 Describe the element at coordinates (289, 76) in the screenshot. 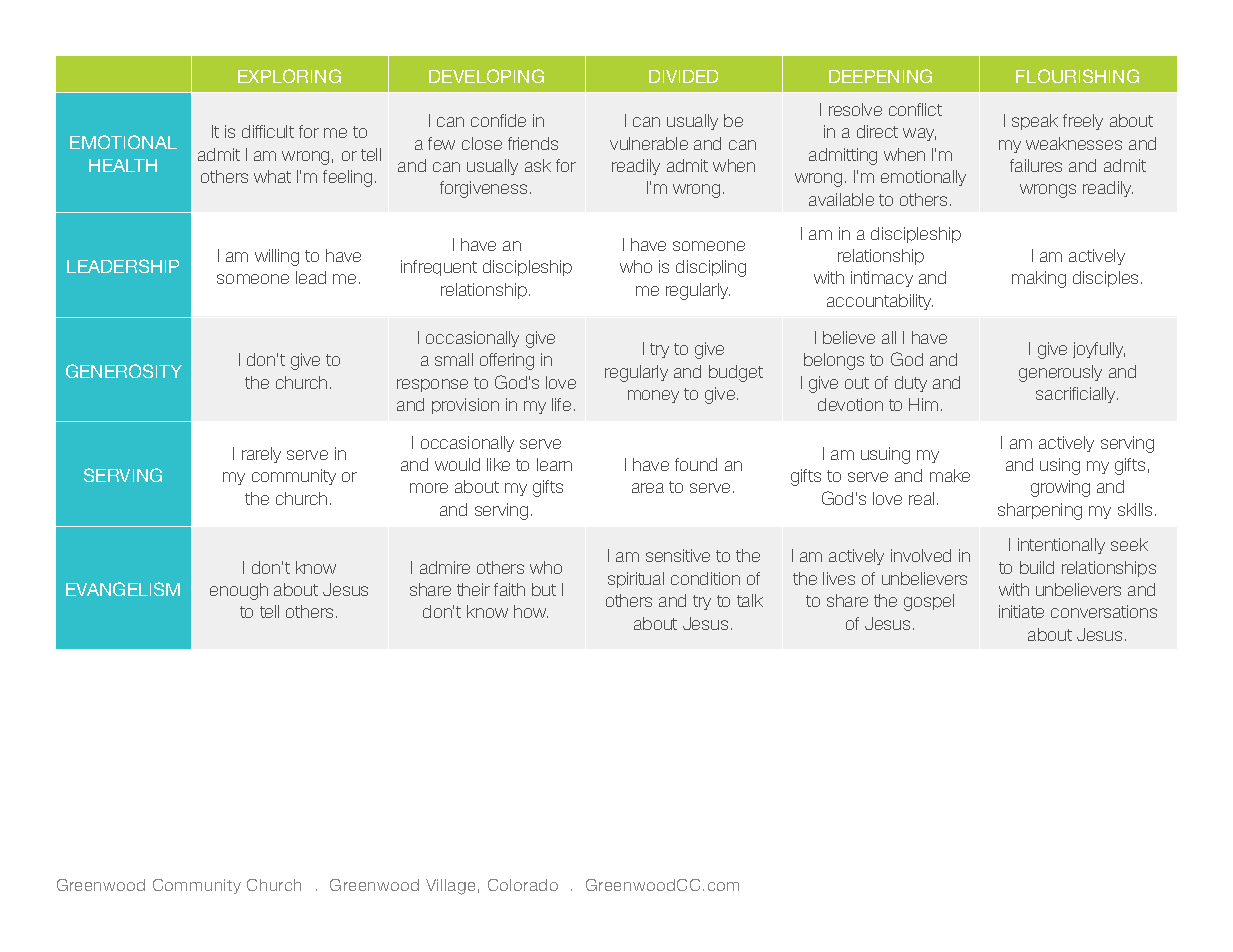

I see `EXPLORING` at that location.
